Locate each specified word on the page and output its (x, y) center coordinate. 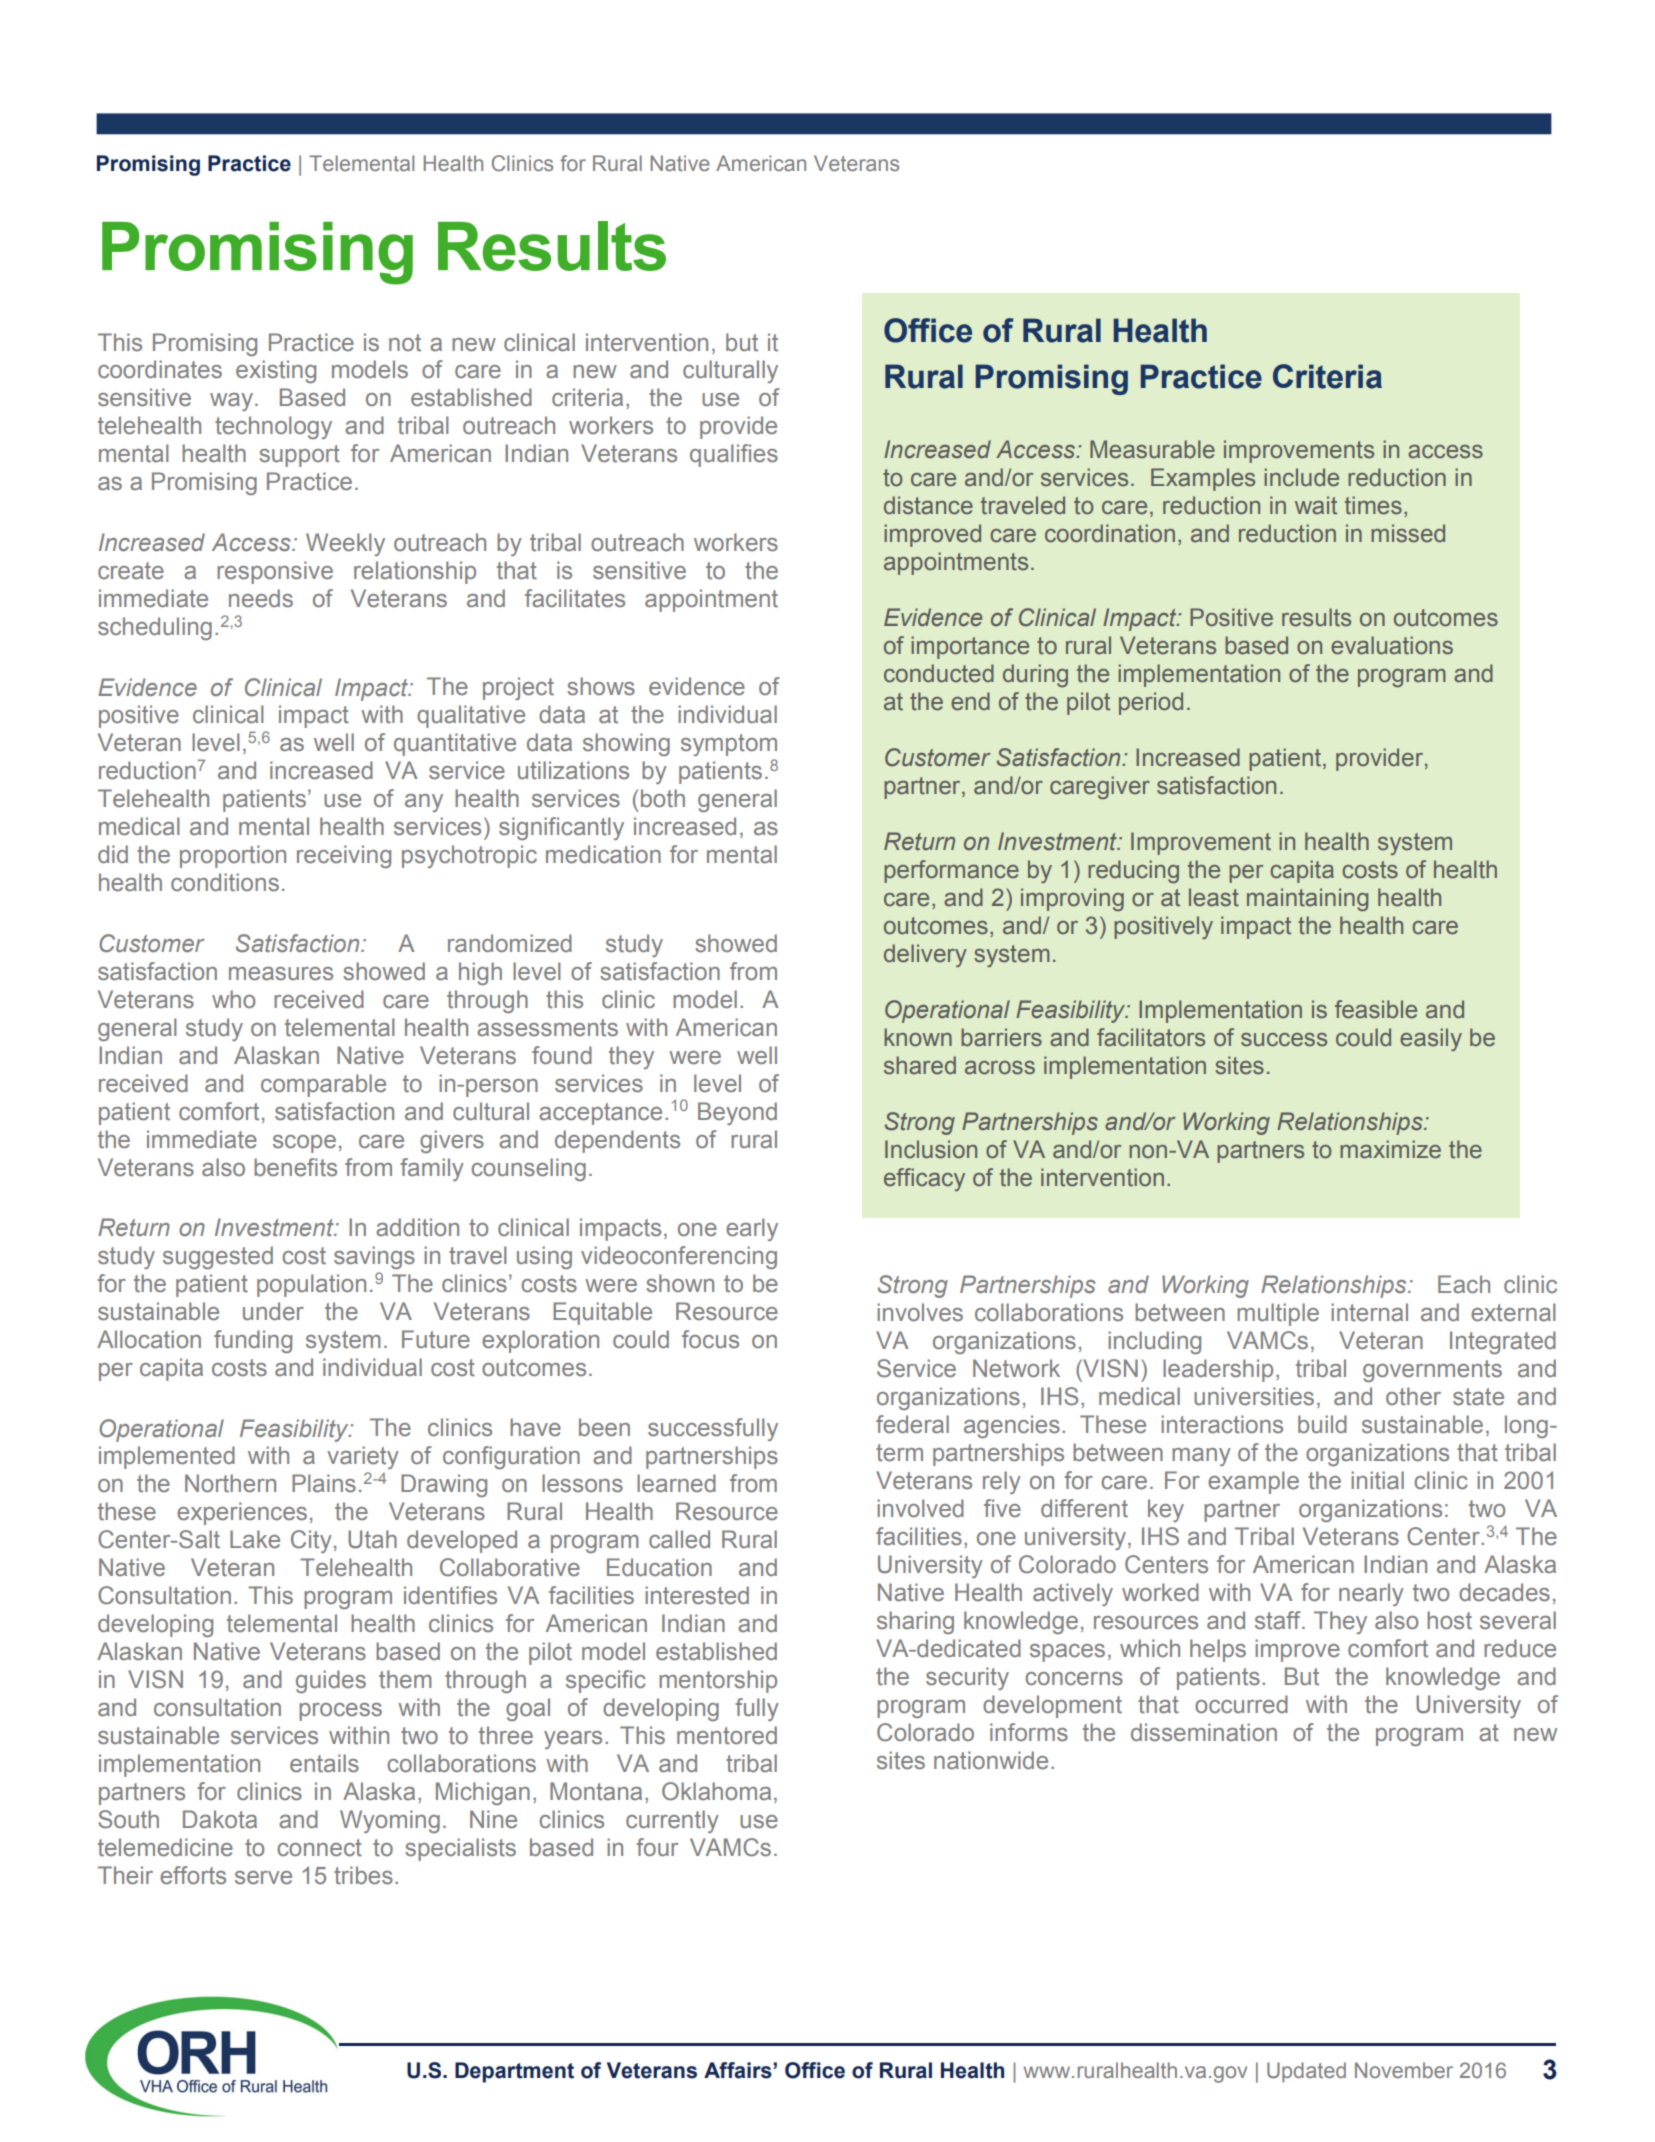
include (1301, 477)
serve (263, 1878)
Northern (230, 1483)
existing (276, 371)
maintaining (1307, 899)
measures (281, 974)
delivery (925, 955)
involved (920, 1508)
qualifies (734, 455)
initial (1377, 1480)
